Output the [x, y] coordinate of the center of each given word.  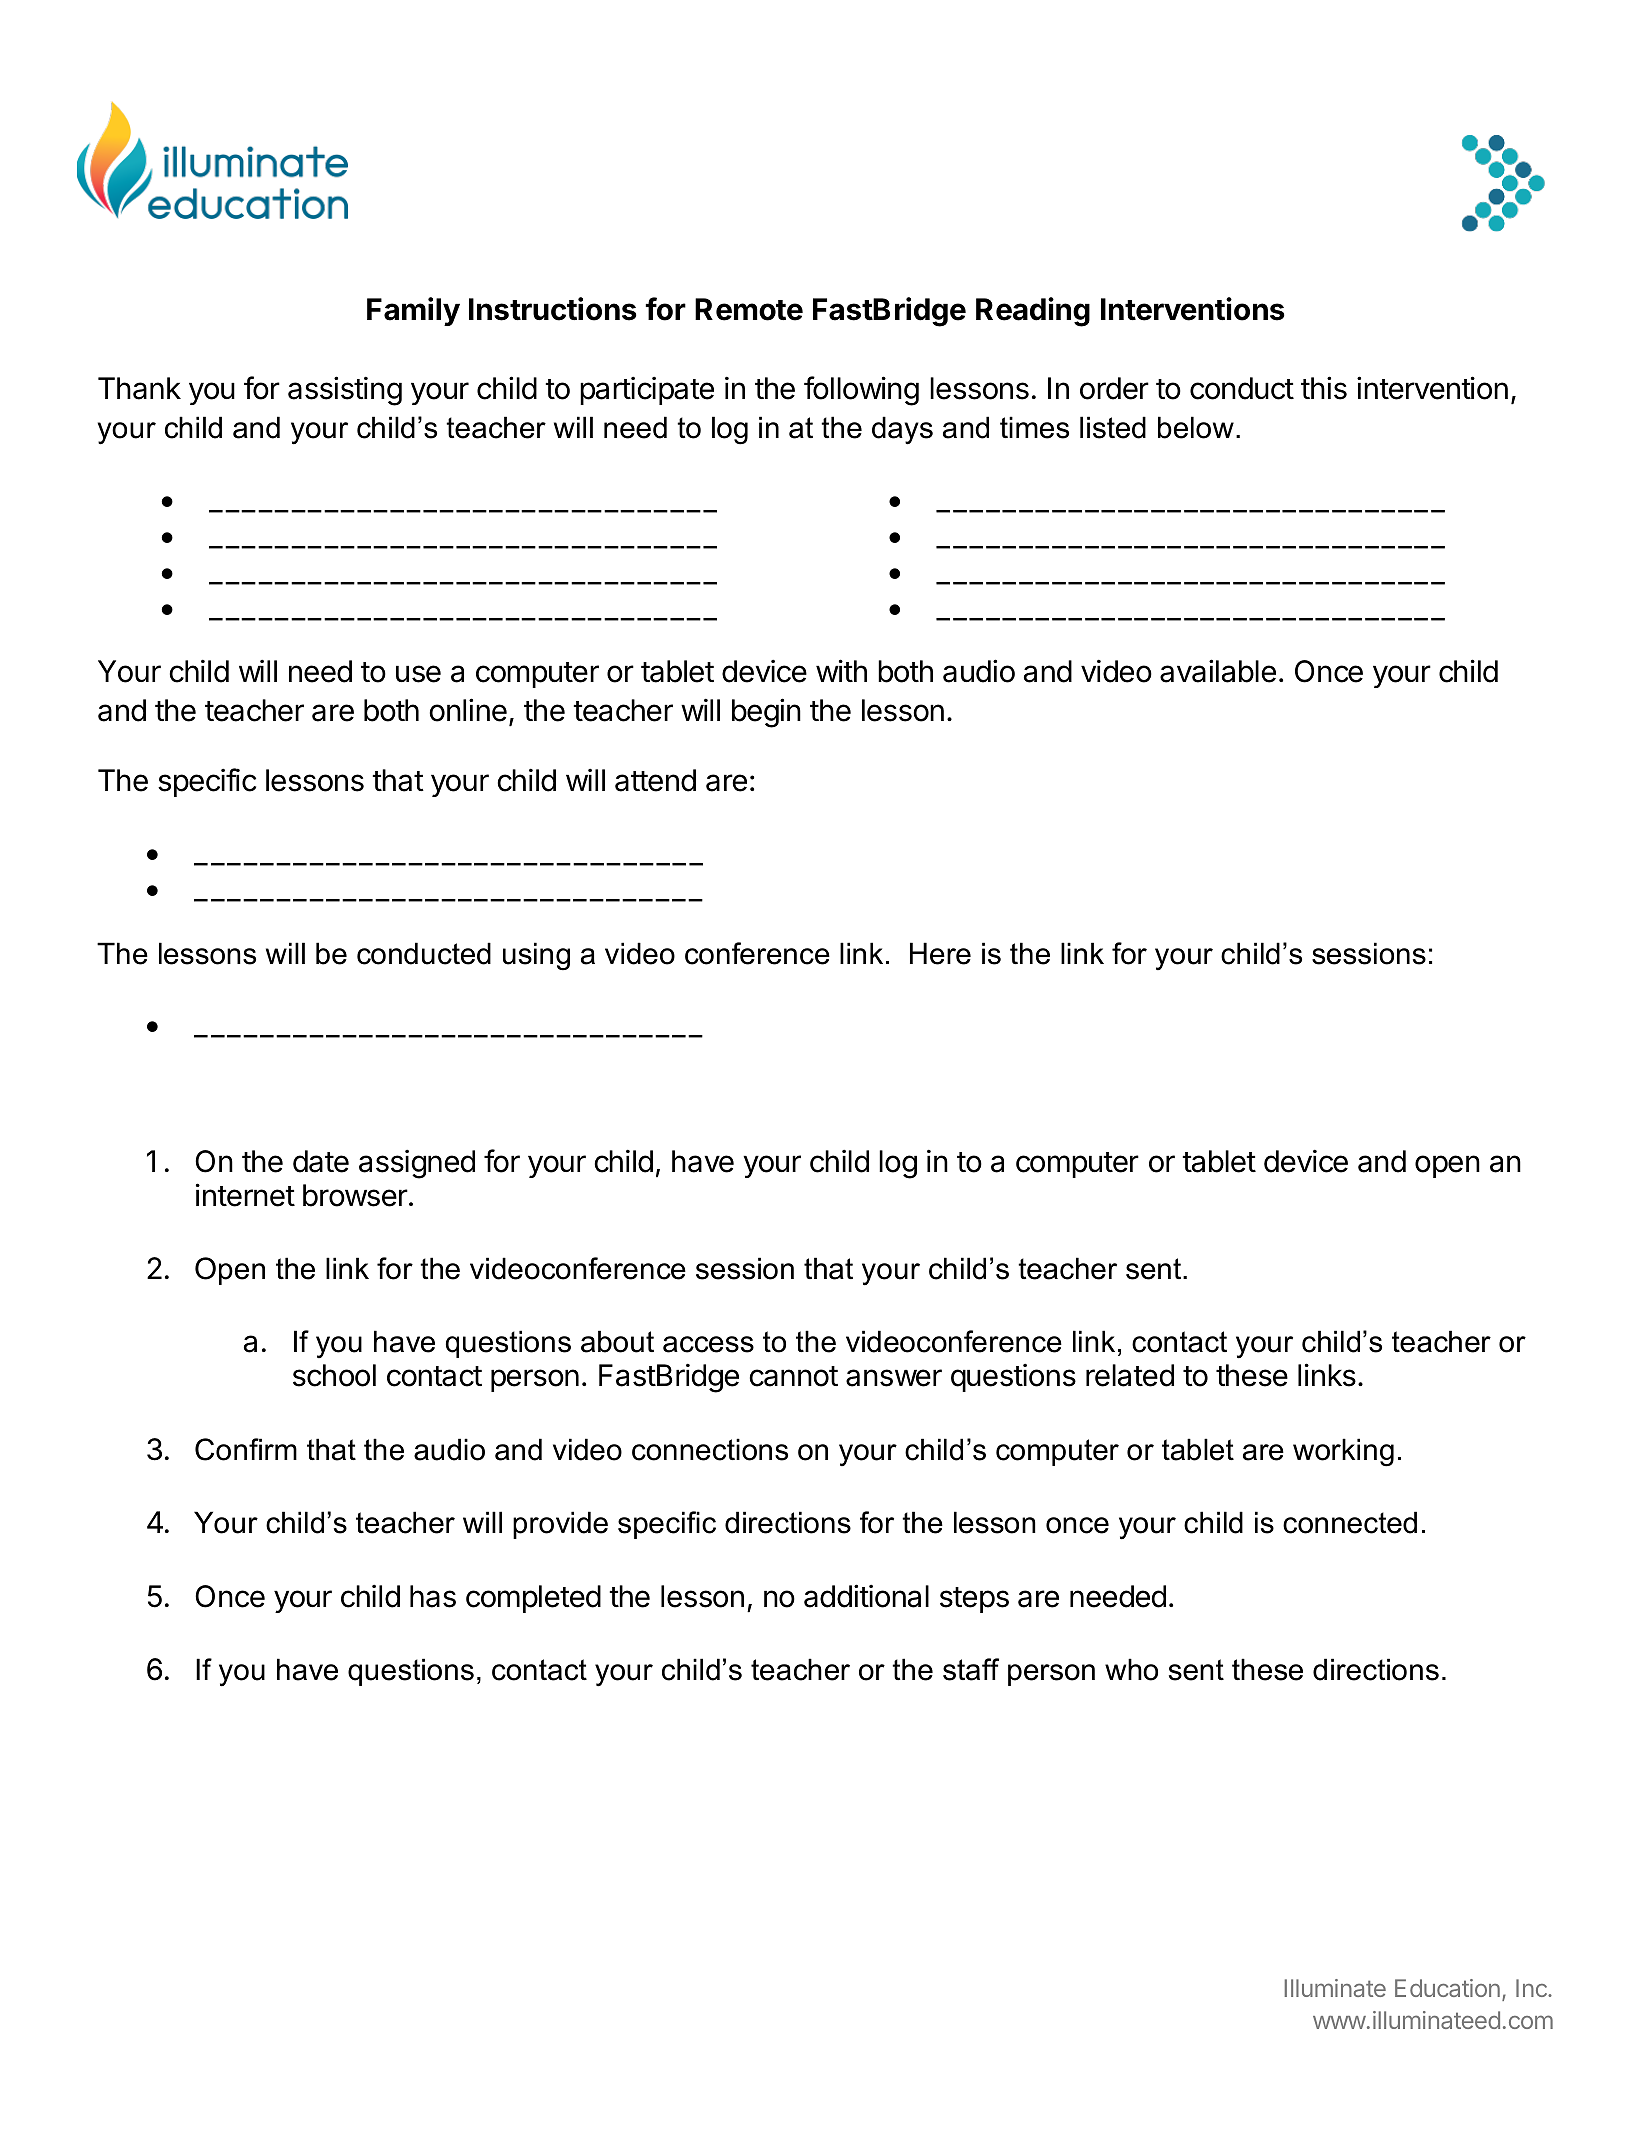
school [334, 1375]
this [1324, 388]
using [536, 956]
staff [971, 1669]
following [861, 391]
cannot [793, 1376]
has [433, 1596]
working [1343, 1452]
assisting [345, 391]
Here [940, 953]
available [1218, 671]
